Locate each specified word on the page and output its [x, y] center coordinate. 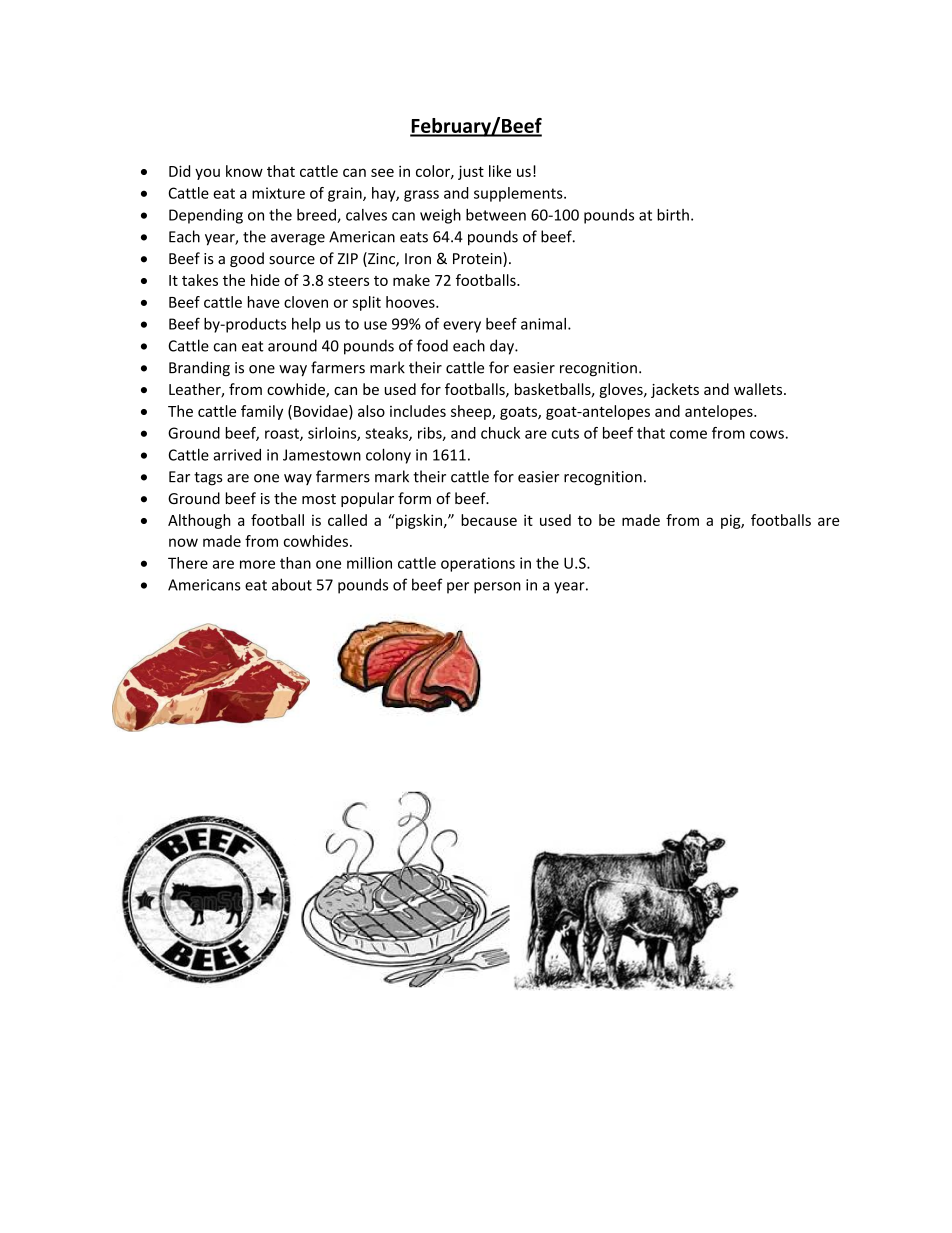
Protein [478, 259]
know [244, 171]
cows [767, 434]
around [292, 345]
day [503, 347]
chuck [500, 433]
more [257, 564]
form [414, 498]
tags [208, 479]
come [688, 434]
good [247, 259]
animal [543, 324]
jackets [675, 390]
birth [673, 215]
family [262, 412]
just [471, 172]
